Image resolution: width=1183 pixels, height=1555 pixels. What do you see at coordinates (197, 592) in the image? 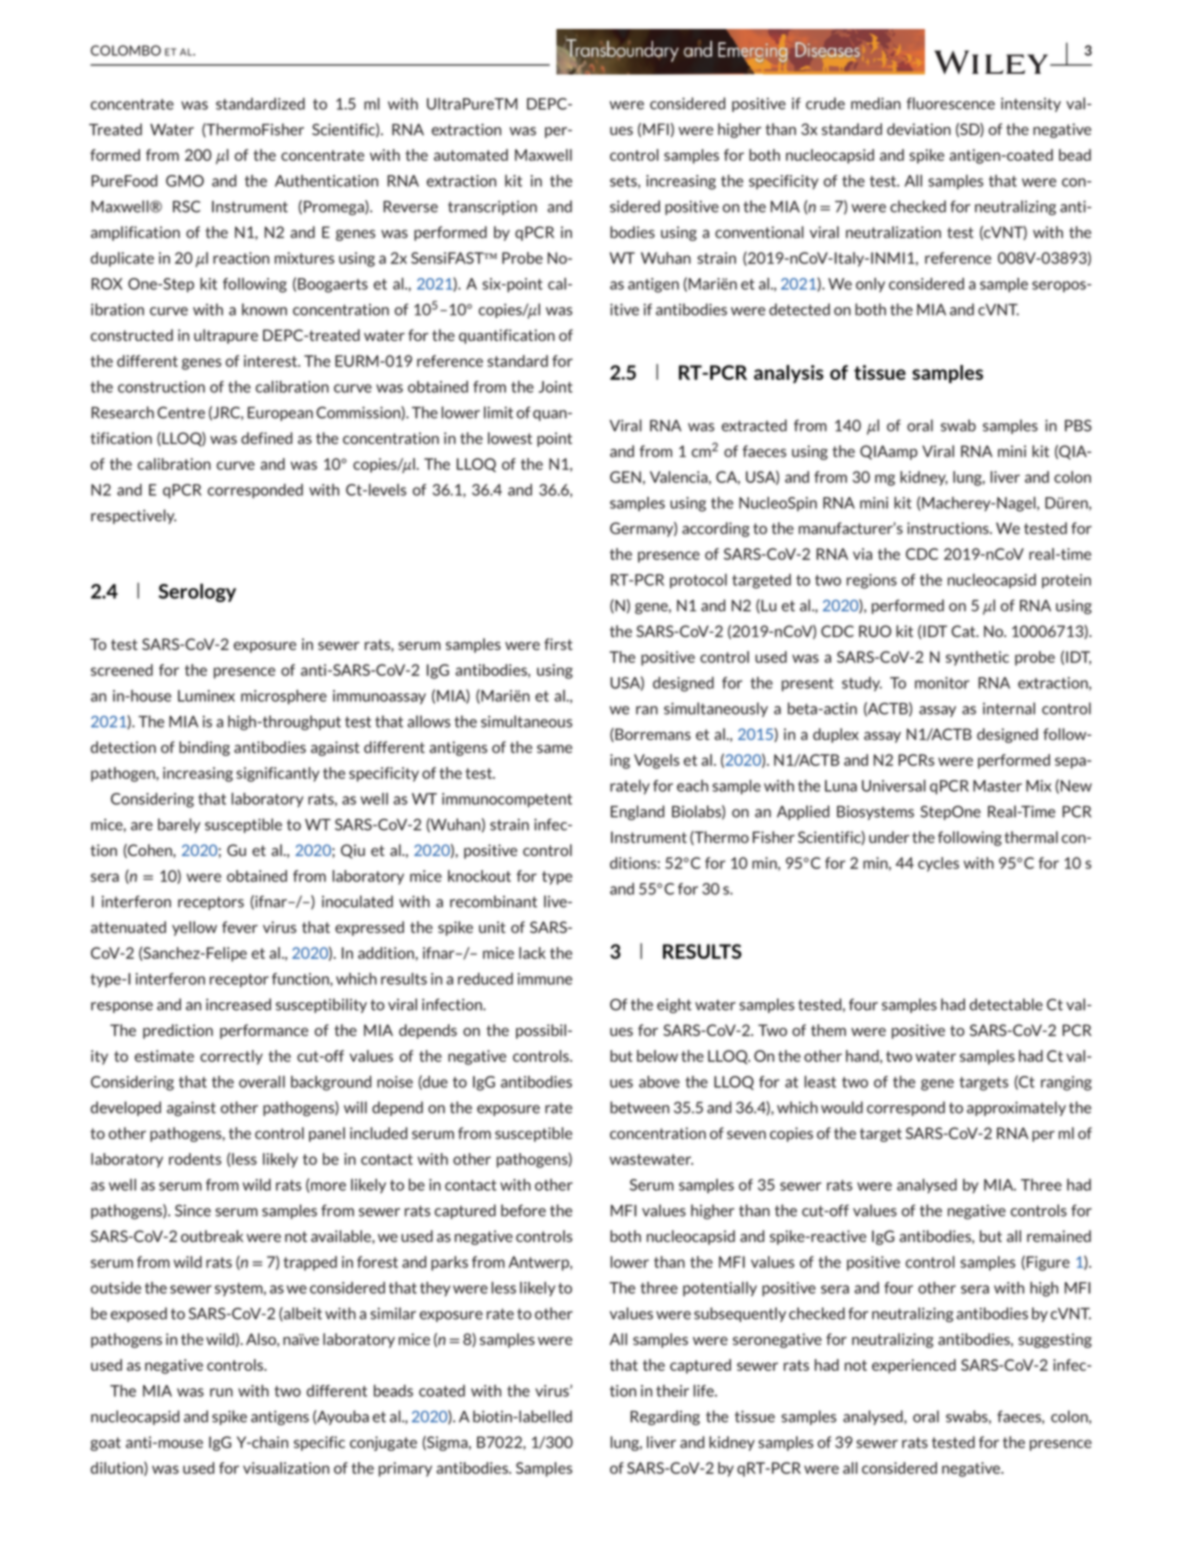
I see `Serology` at bounding box center [197, 592].
